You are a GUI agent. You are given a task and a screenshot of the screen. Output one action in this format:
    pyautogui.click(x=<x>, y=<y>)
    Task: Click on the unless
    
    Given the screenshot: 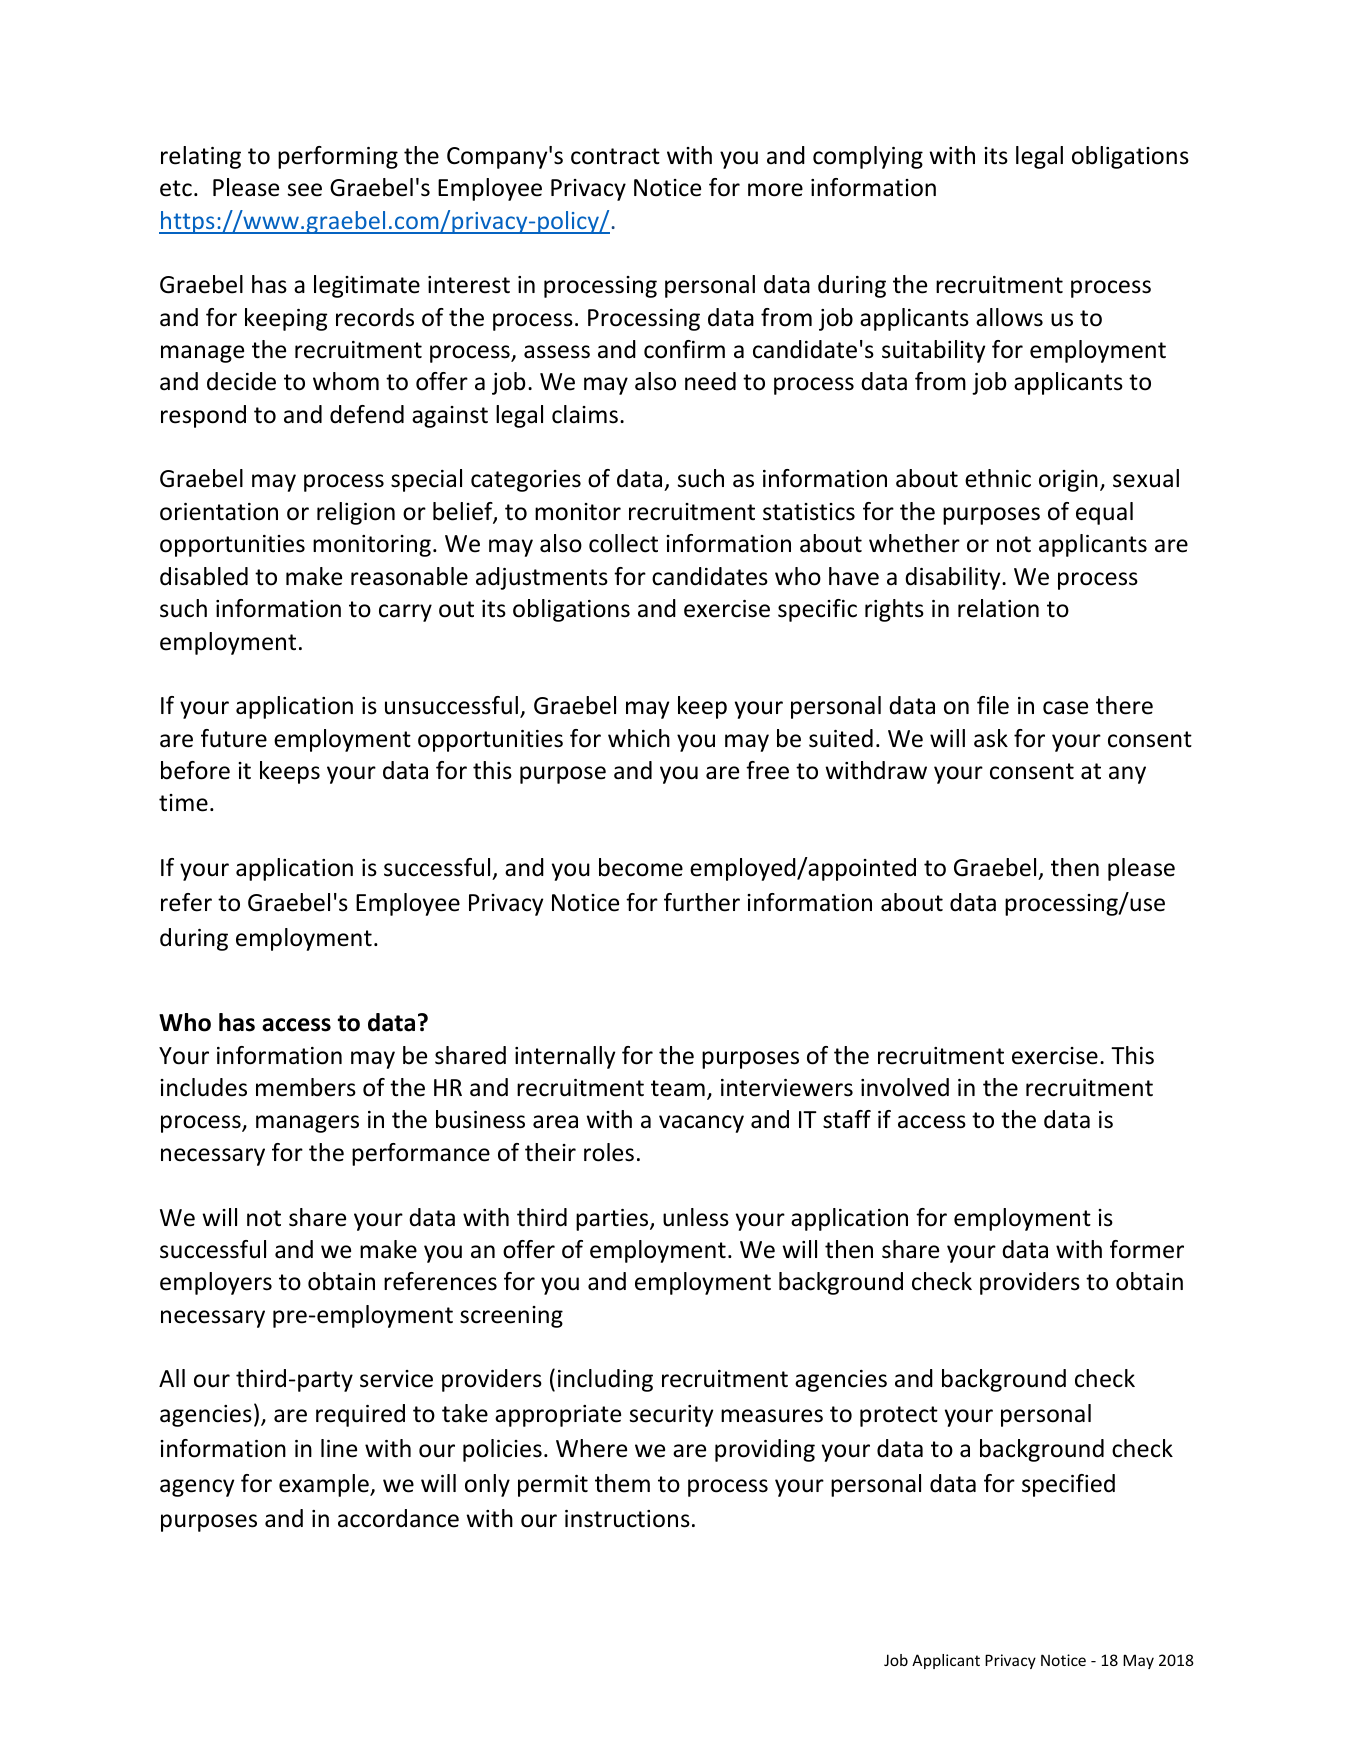 What is the action you would take?
    pyautogui.click(x=696, y=1217)
